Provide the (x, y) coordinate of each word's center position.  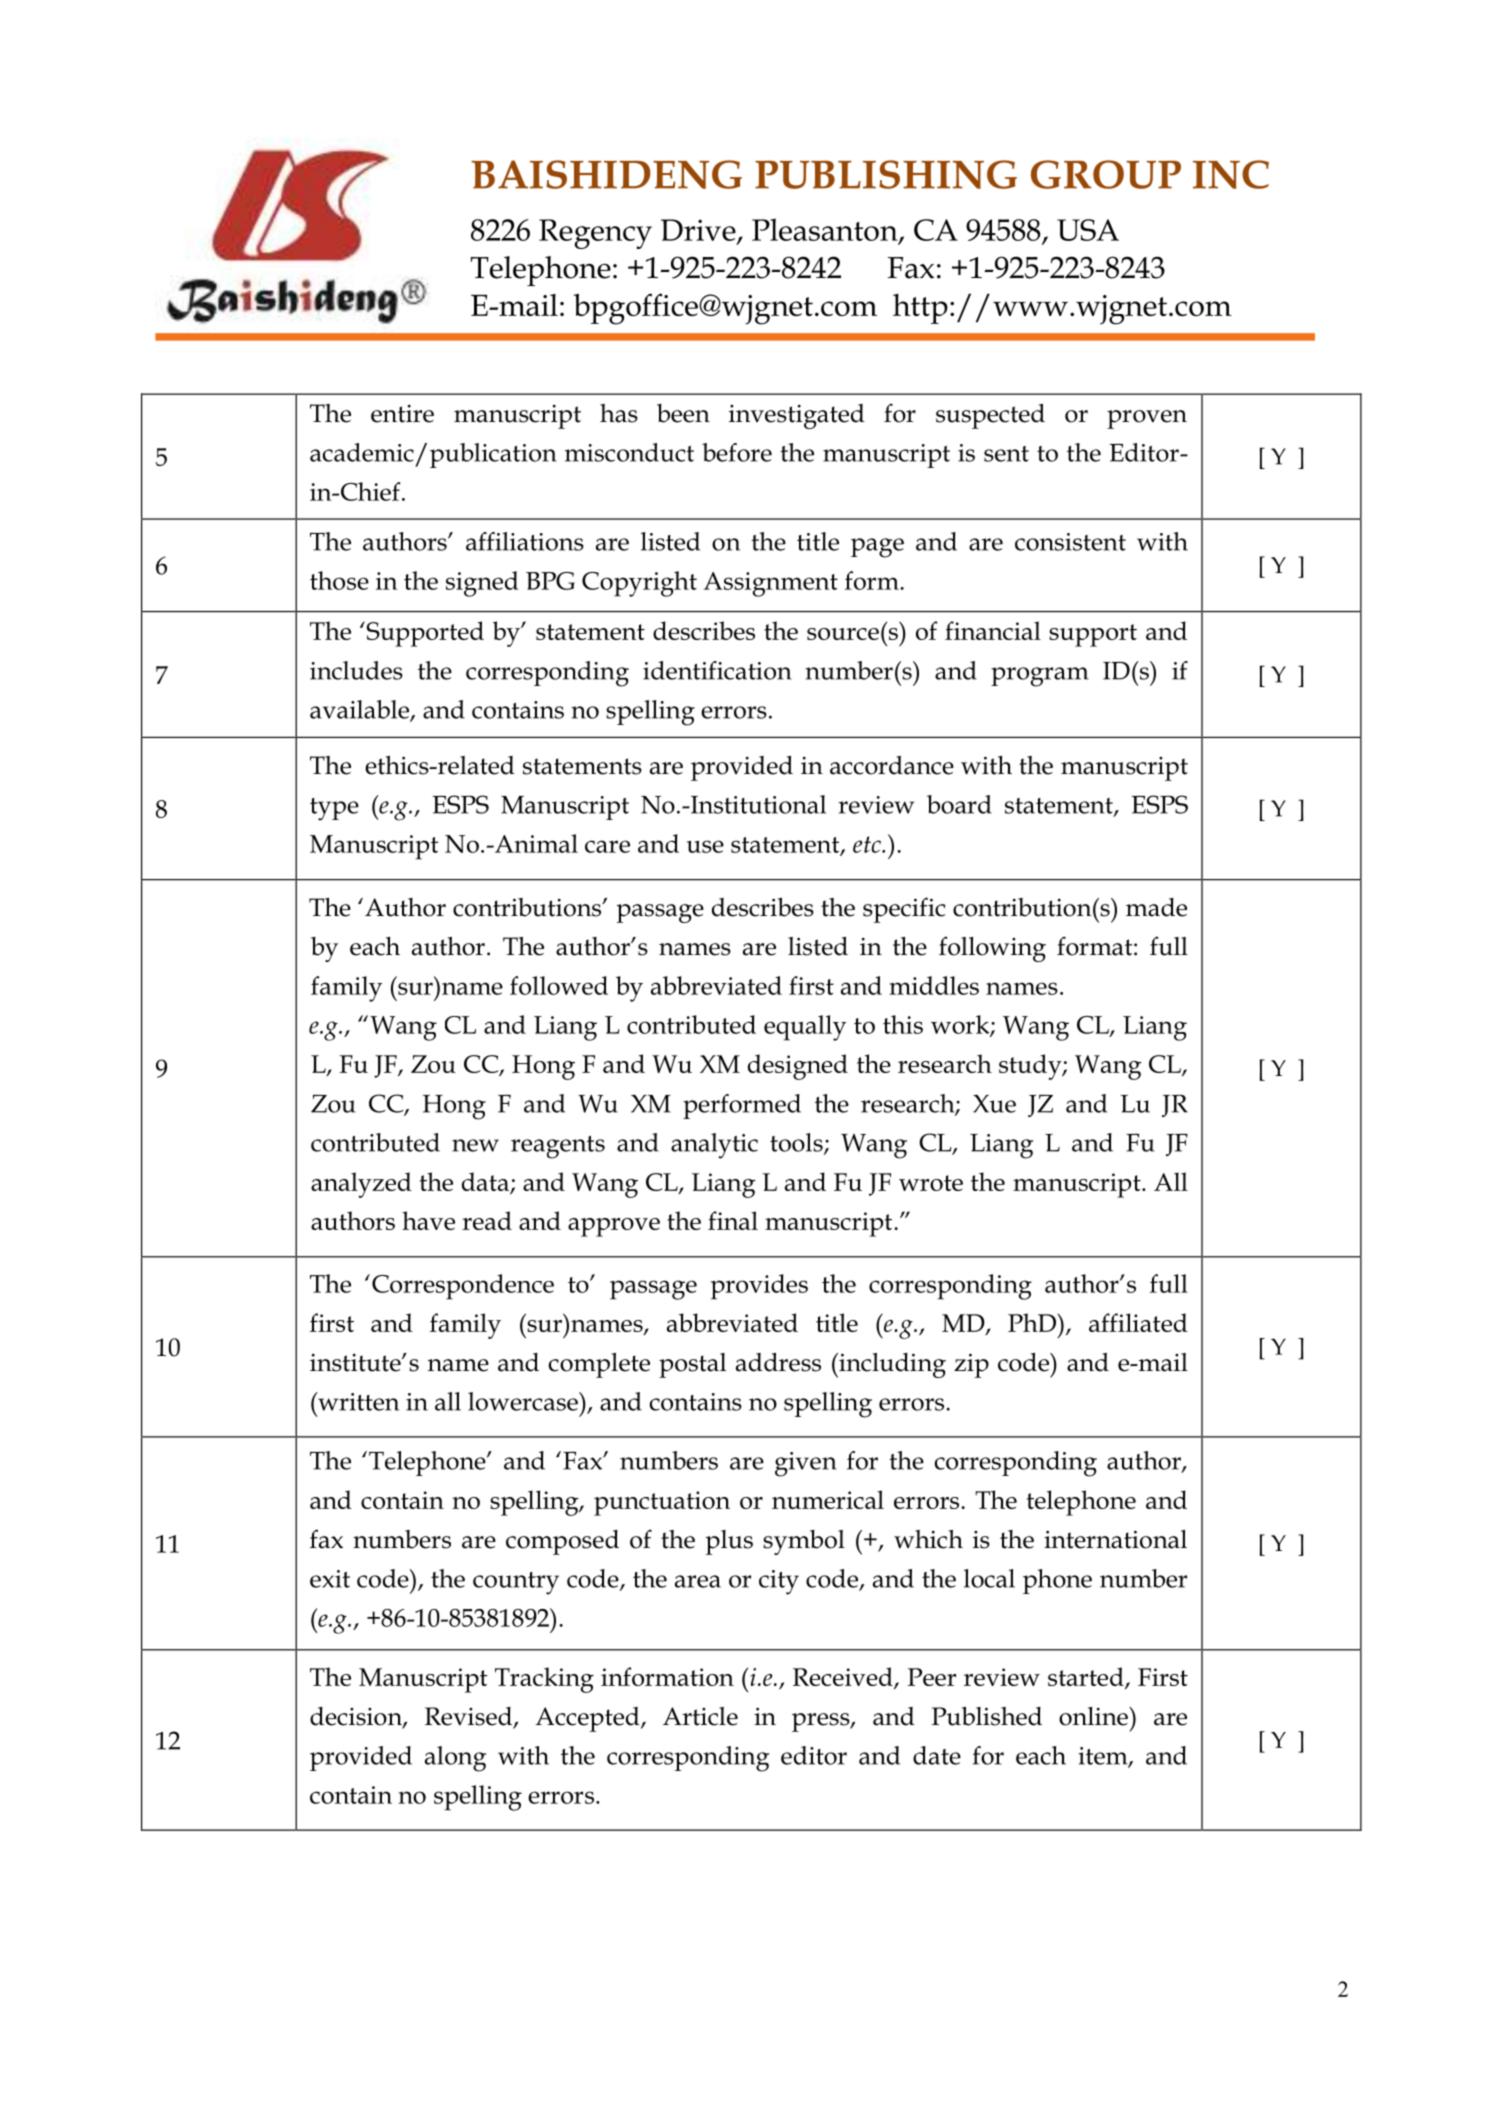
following (992, 949)
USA (1088, 230)
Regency (595, 234)
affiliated (1138, 1322)
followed (559, 985)
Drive (699, 231)
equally (805, 1028)
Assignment (771, 584)
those (339, 580)
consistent (1070, 542)
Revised (470, 1717)
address (778, 1362)
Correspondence (463, 1287)
